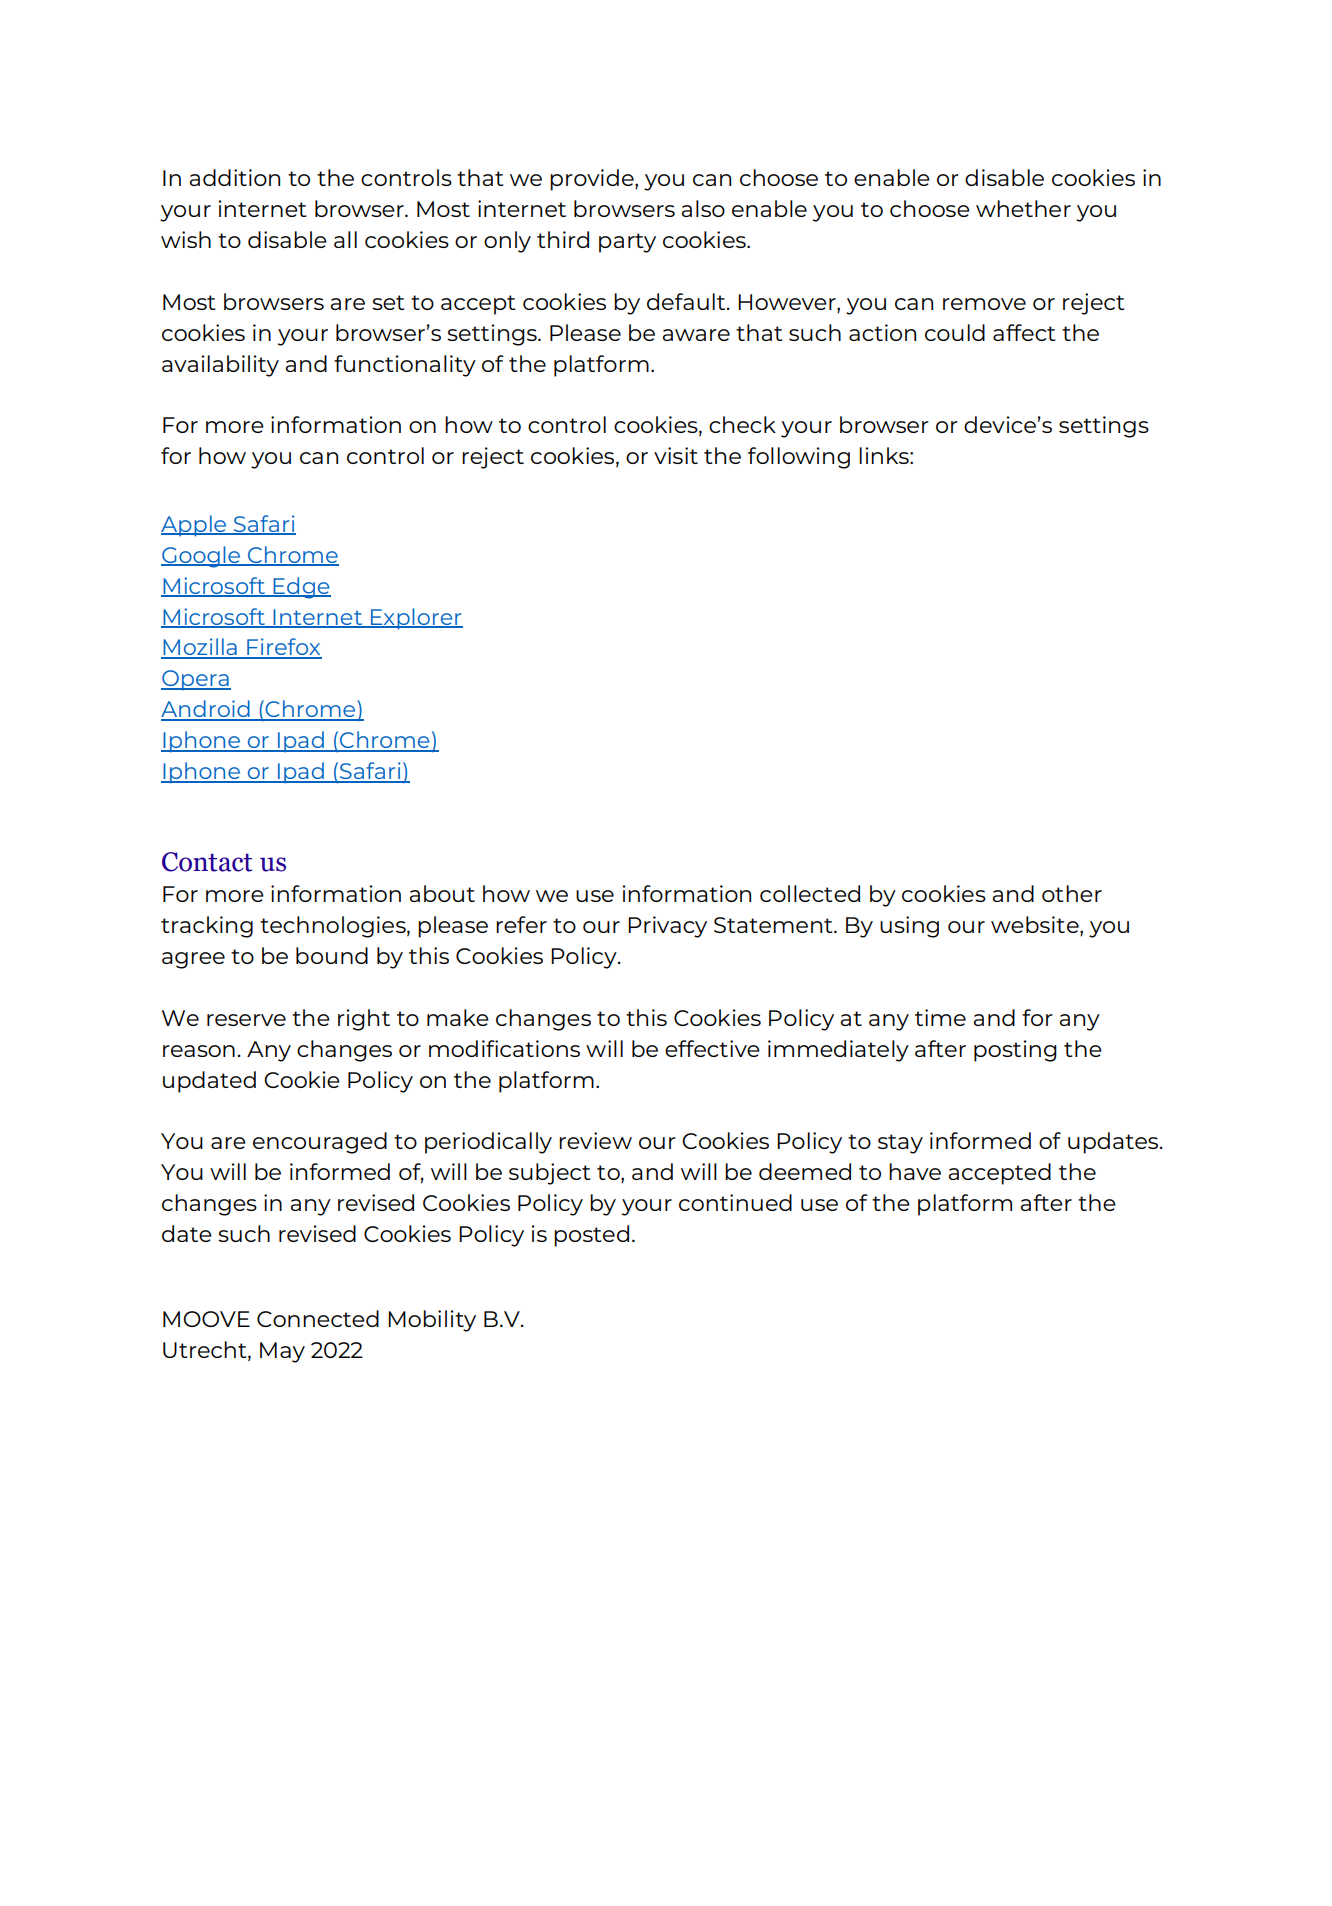 This screenshot has width=1332, height=1906. I want to click on whether, so click(1023, 208).
